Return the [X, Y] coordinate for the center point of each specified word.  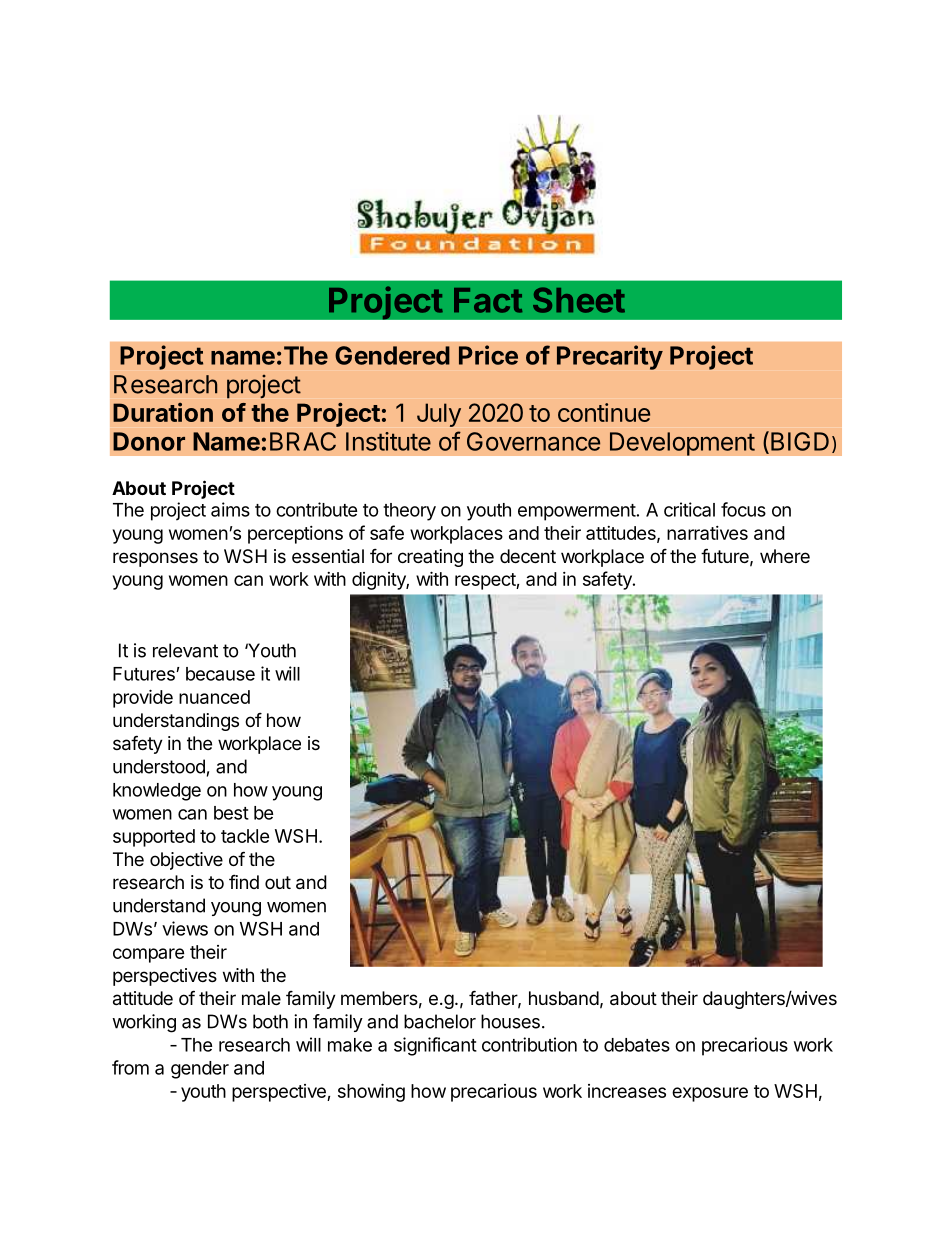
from [130, 1067]
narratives [707, 533]
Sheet [579, 300]
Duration [163, 412]
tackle [245, 836]
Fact [488, 300]
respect [486, 581]
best [231, 813]
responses [155, 559]
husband [564, 998]
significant [435, 1046]
